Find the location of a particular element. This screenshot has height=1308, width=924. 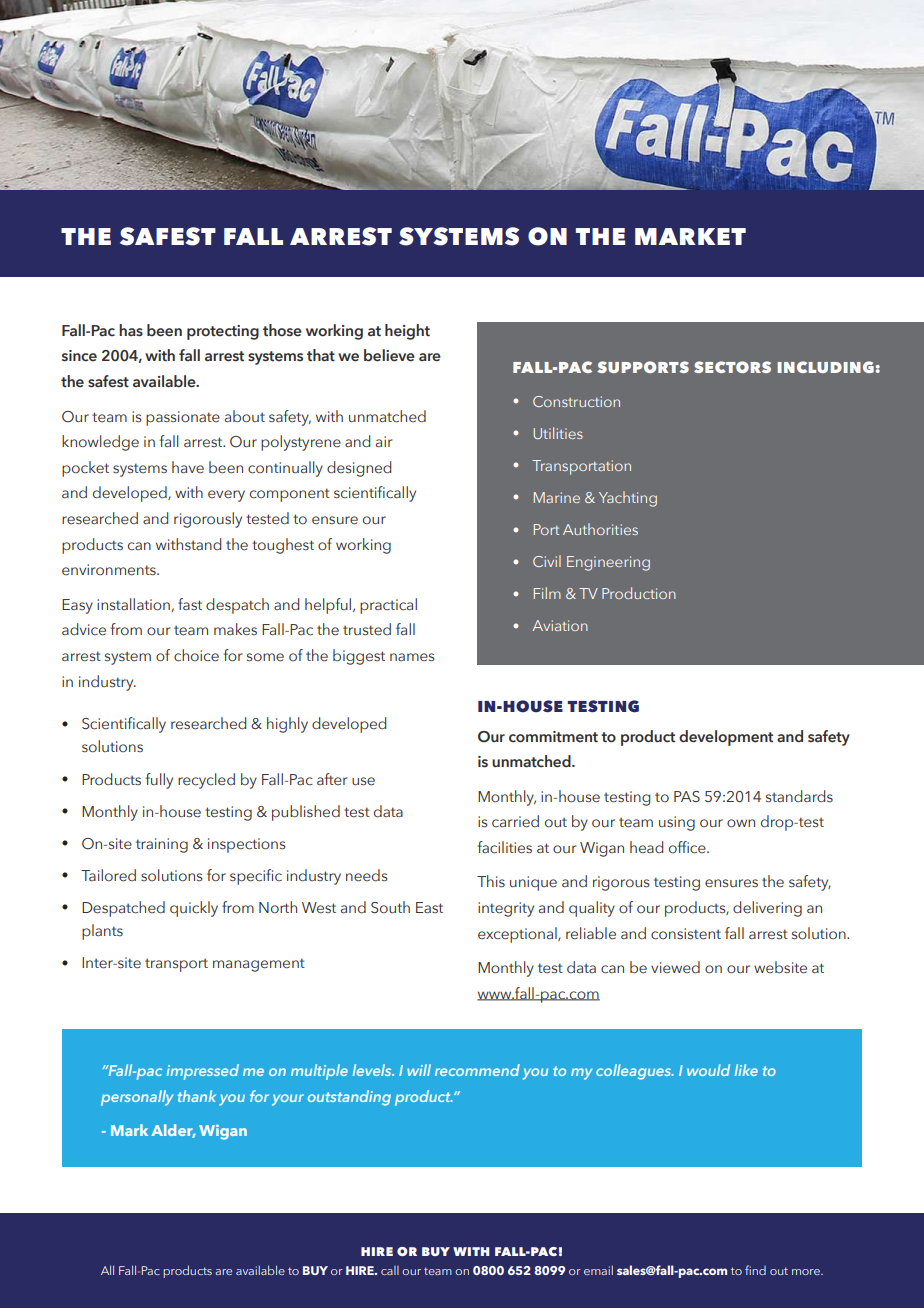

SECTORS is located at coordinates (732, 367).
